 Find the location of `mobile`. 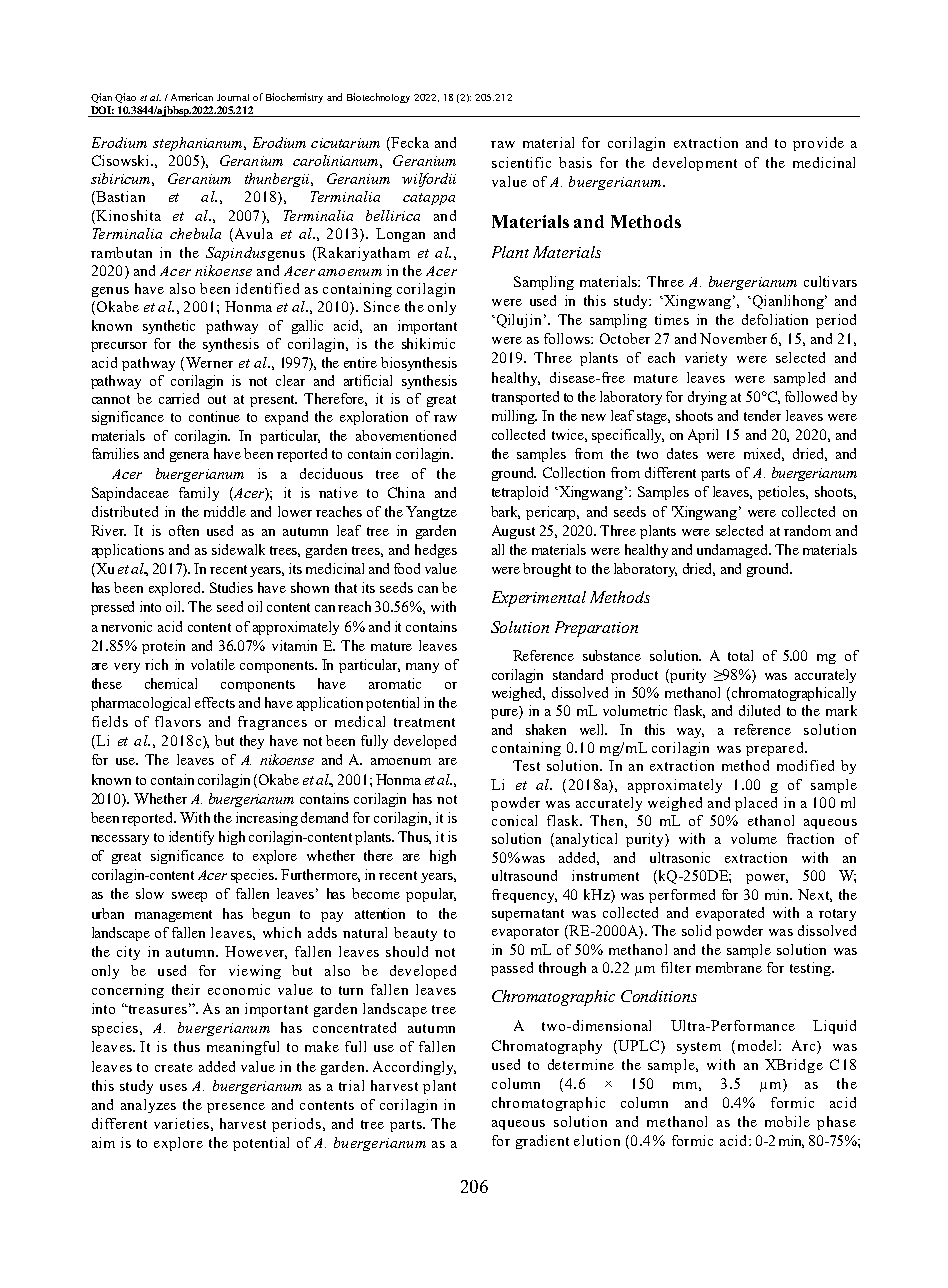

mobile is located at coordinates (787, 1121).
